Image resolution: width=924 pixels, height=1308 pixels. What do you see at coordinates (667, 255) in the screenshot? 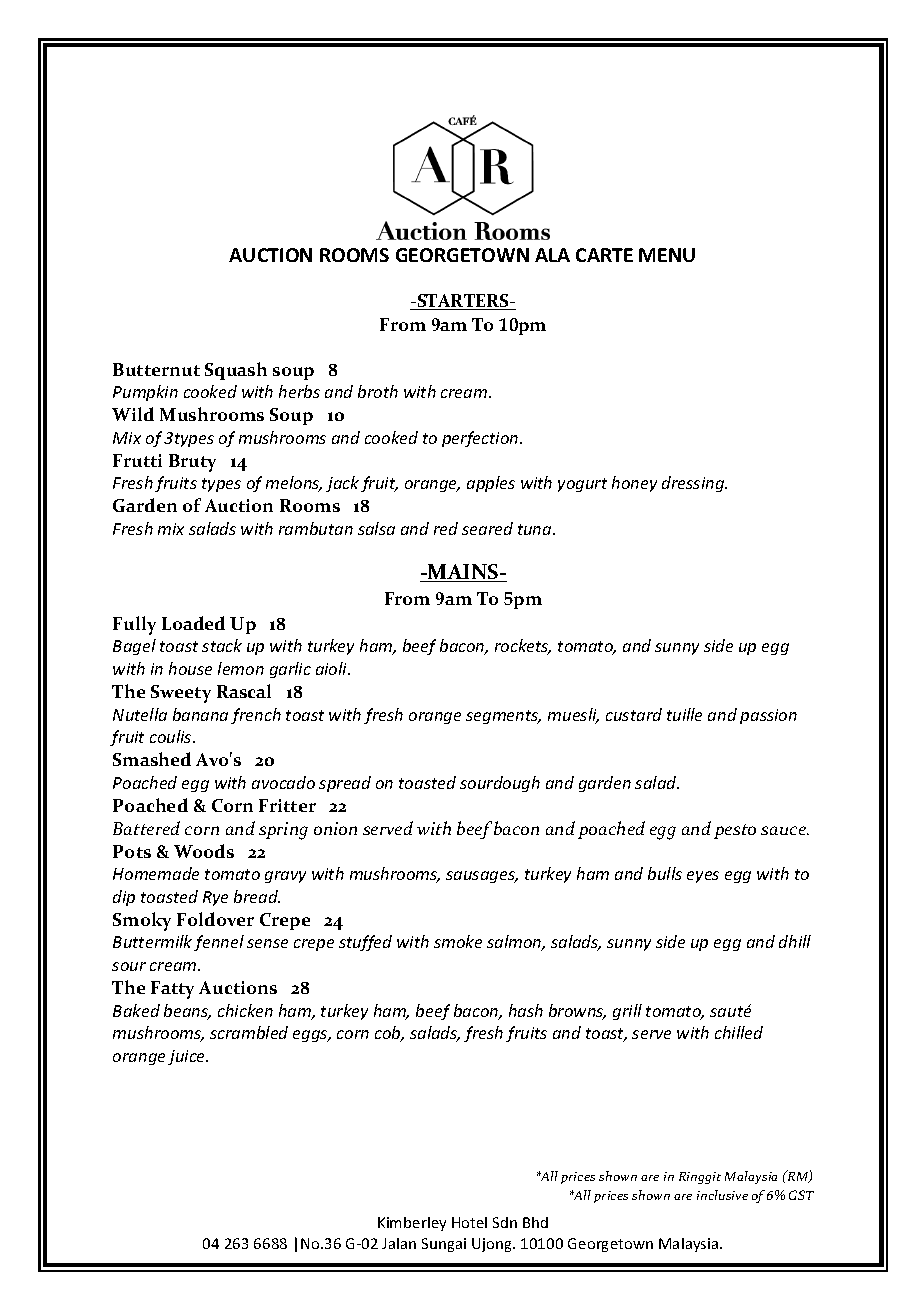
I see `MENU` at bounding box center [667, 255].
